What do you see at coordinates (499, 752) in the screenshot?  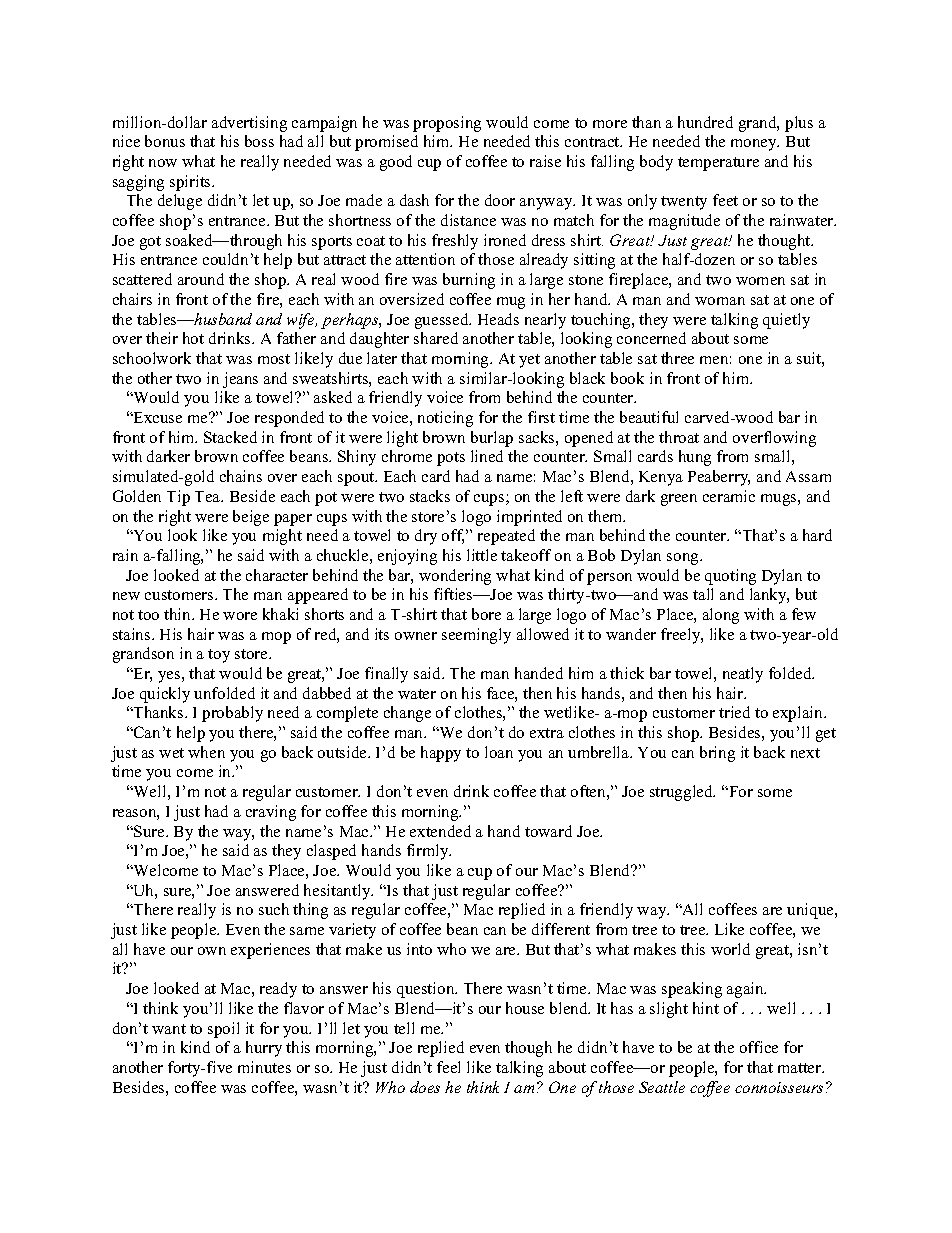 I see `loan` at bounding box center [499, 752].
